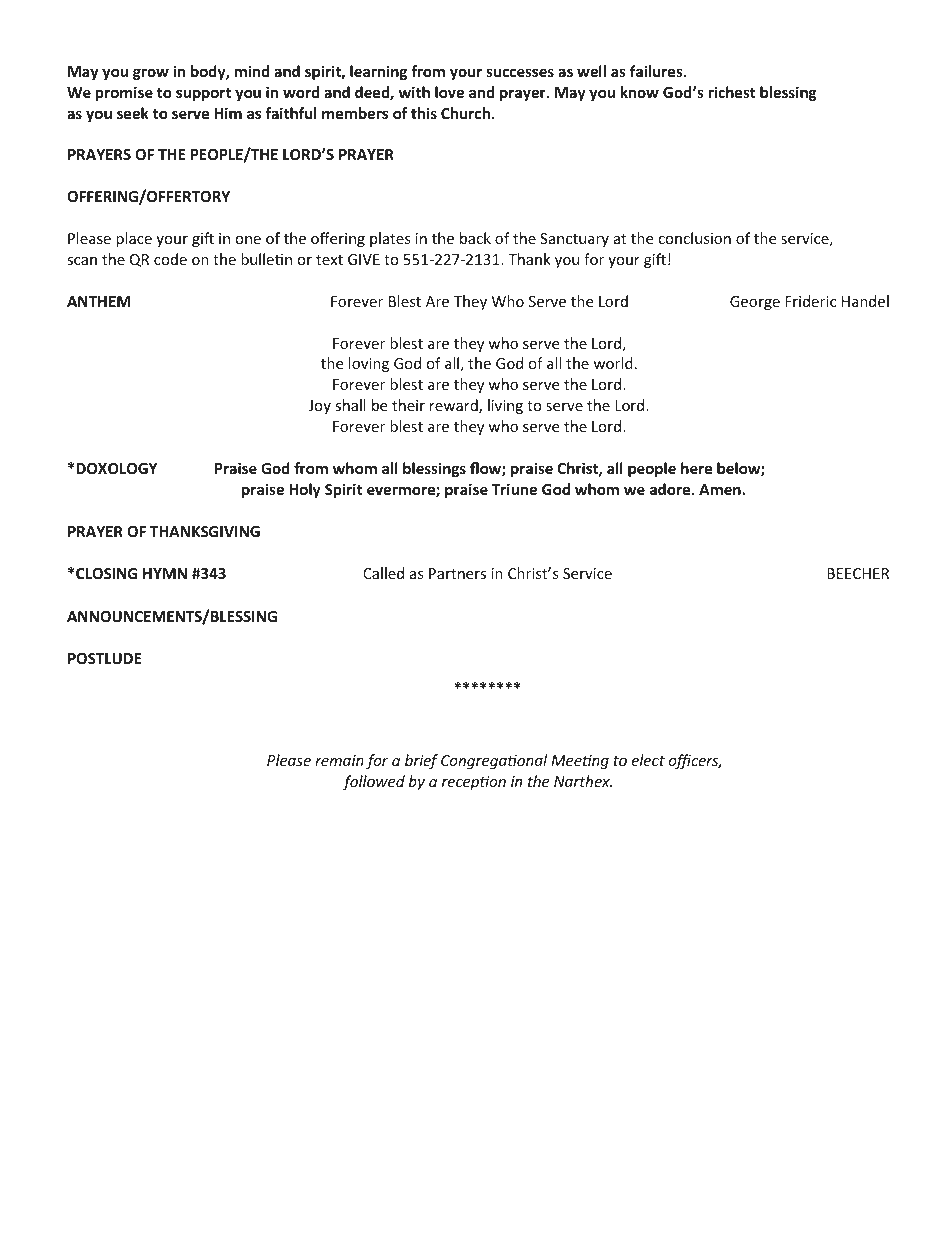 This screenshot has height=1233, width=952. I want to click on Partners, so click(457, 573).
